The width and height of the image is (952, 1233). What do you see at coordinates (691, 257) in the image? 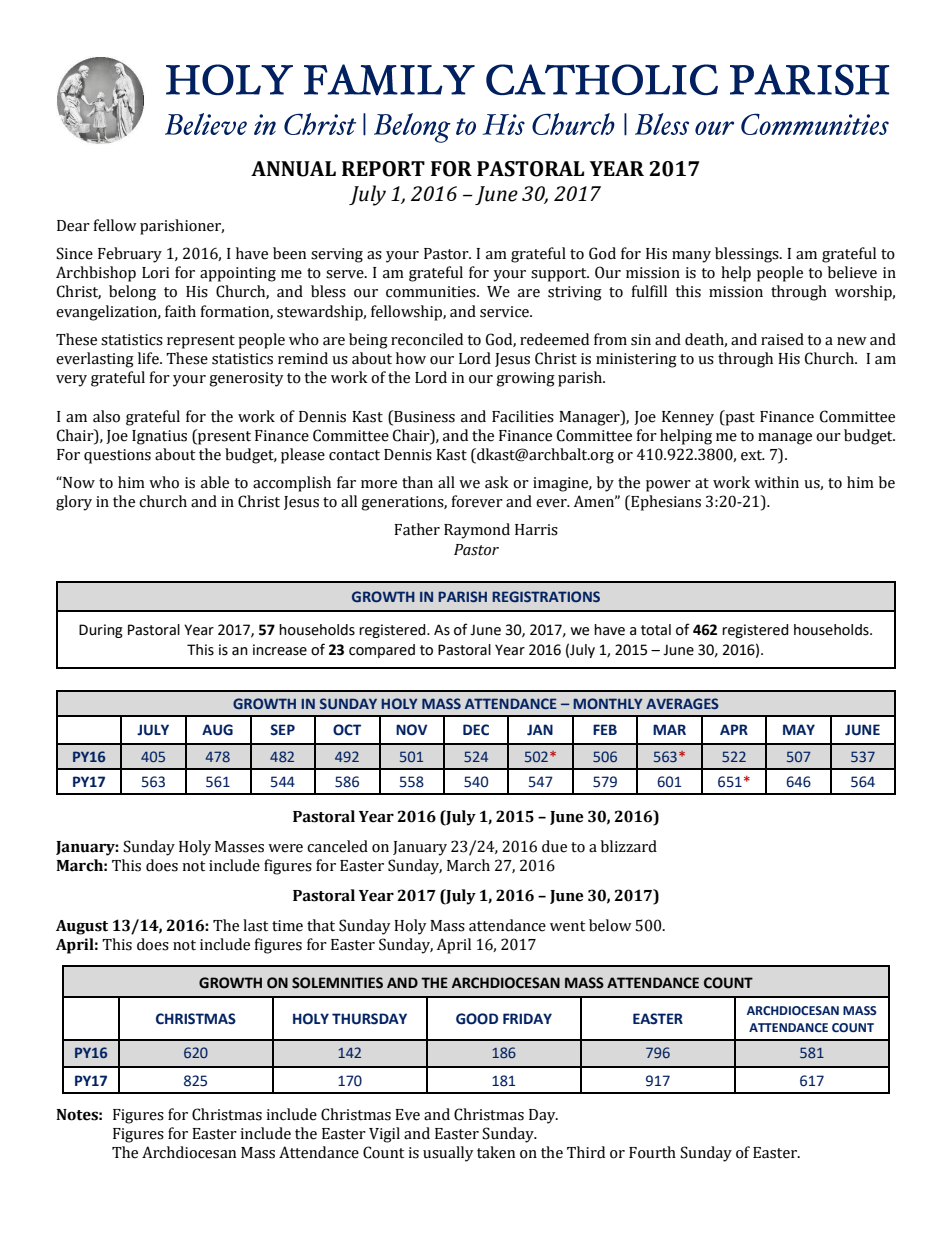
I see `many` at bounding box center [691, 257].
